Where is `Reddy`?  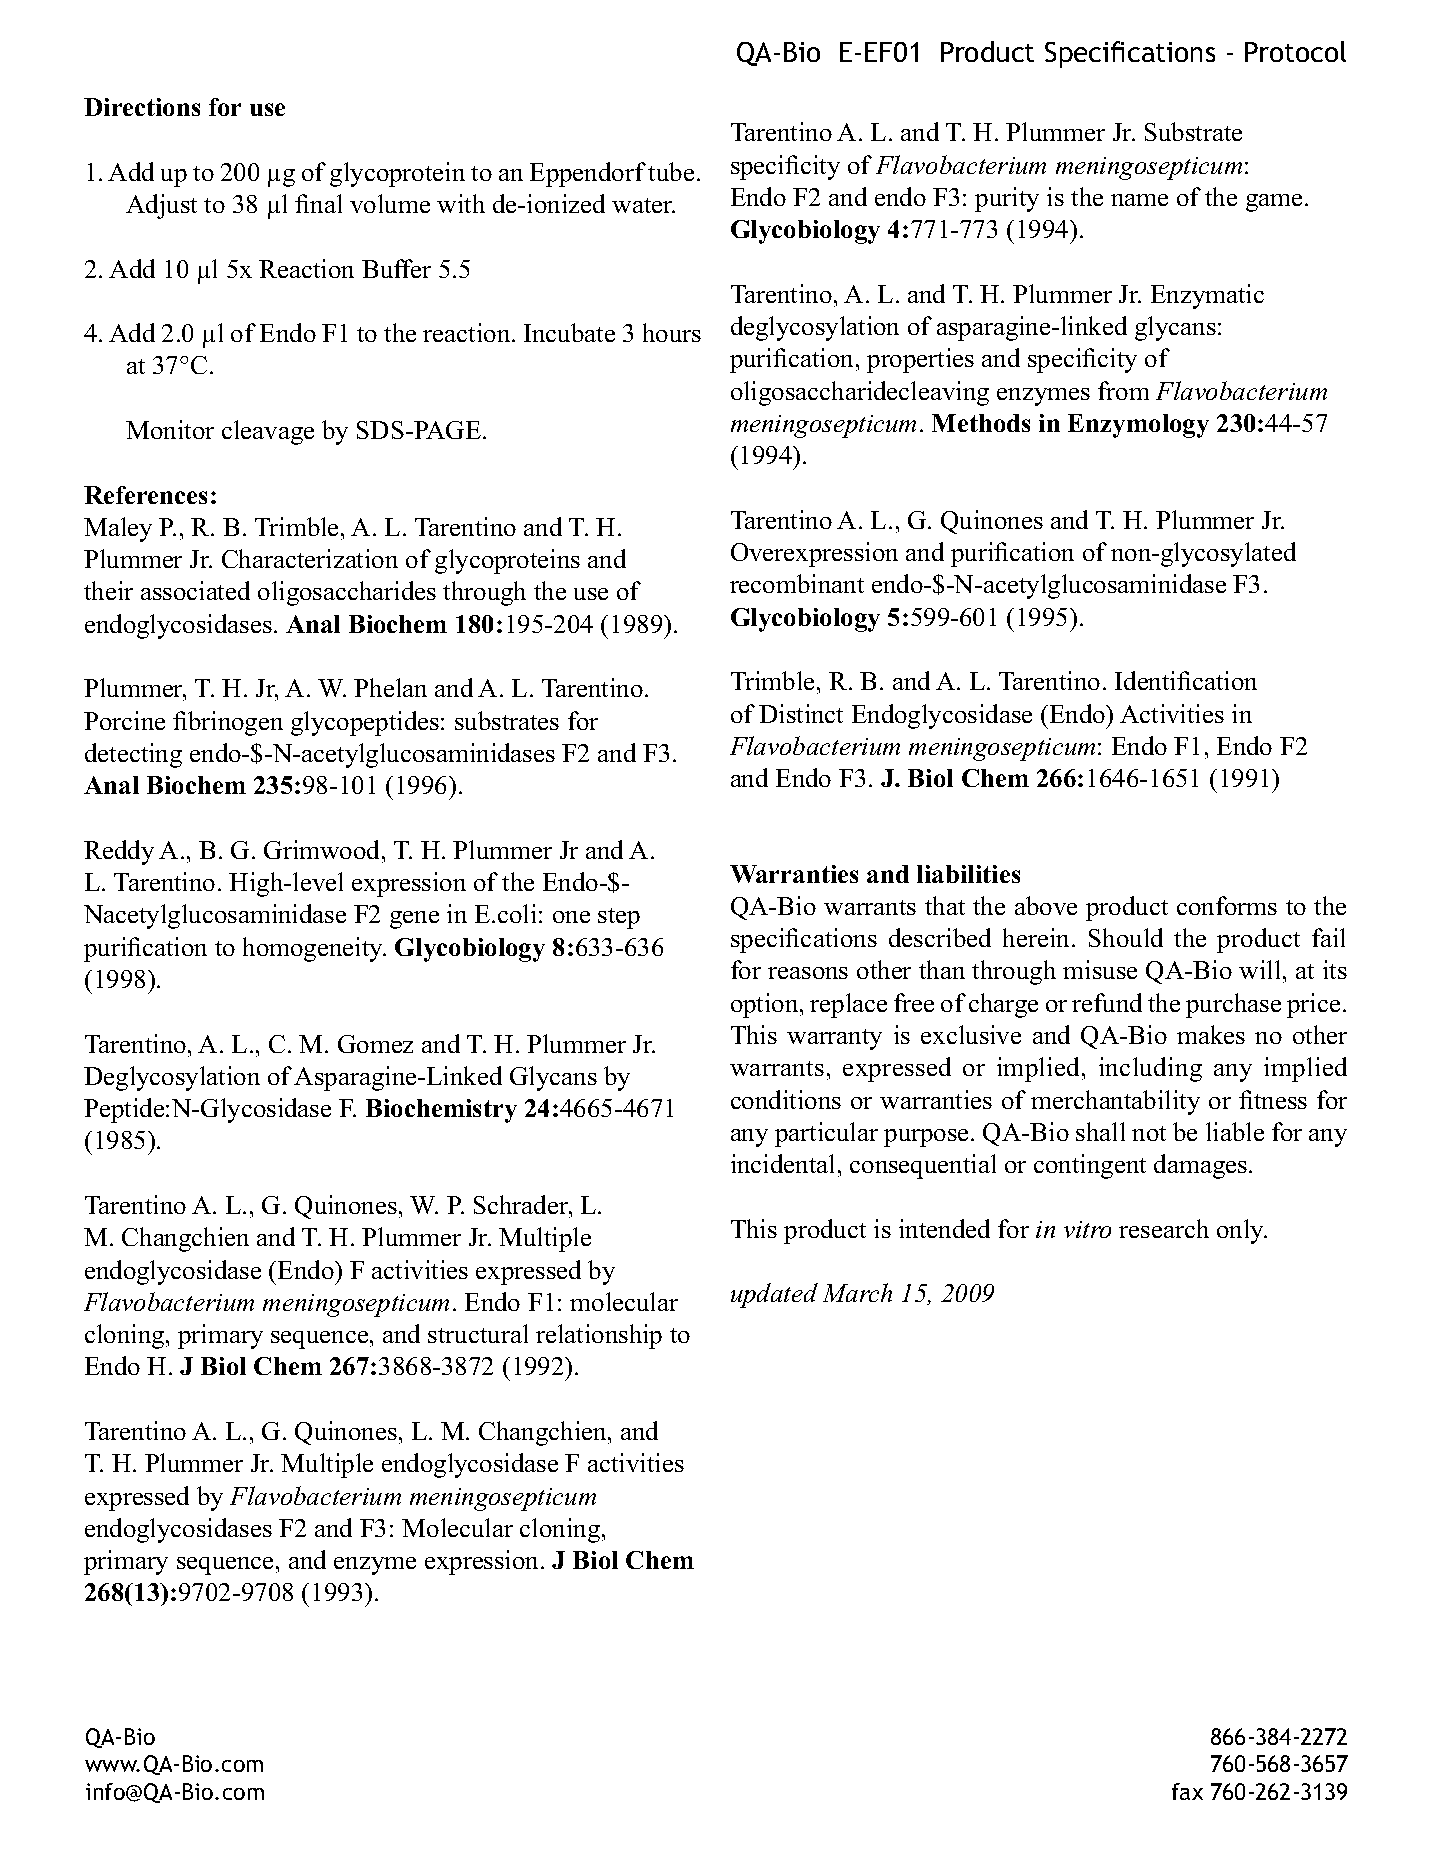
Reddy is located at coordinates (119, 852).
